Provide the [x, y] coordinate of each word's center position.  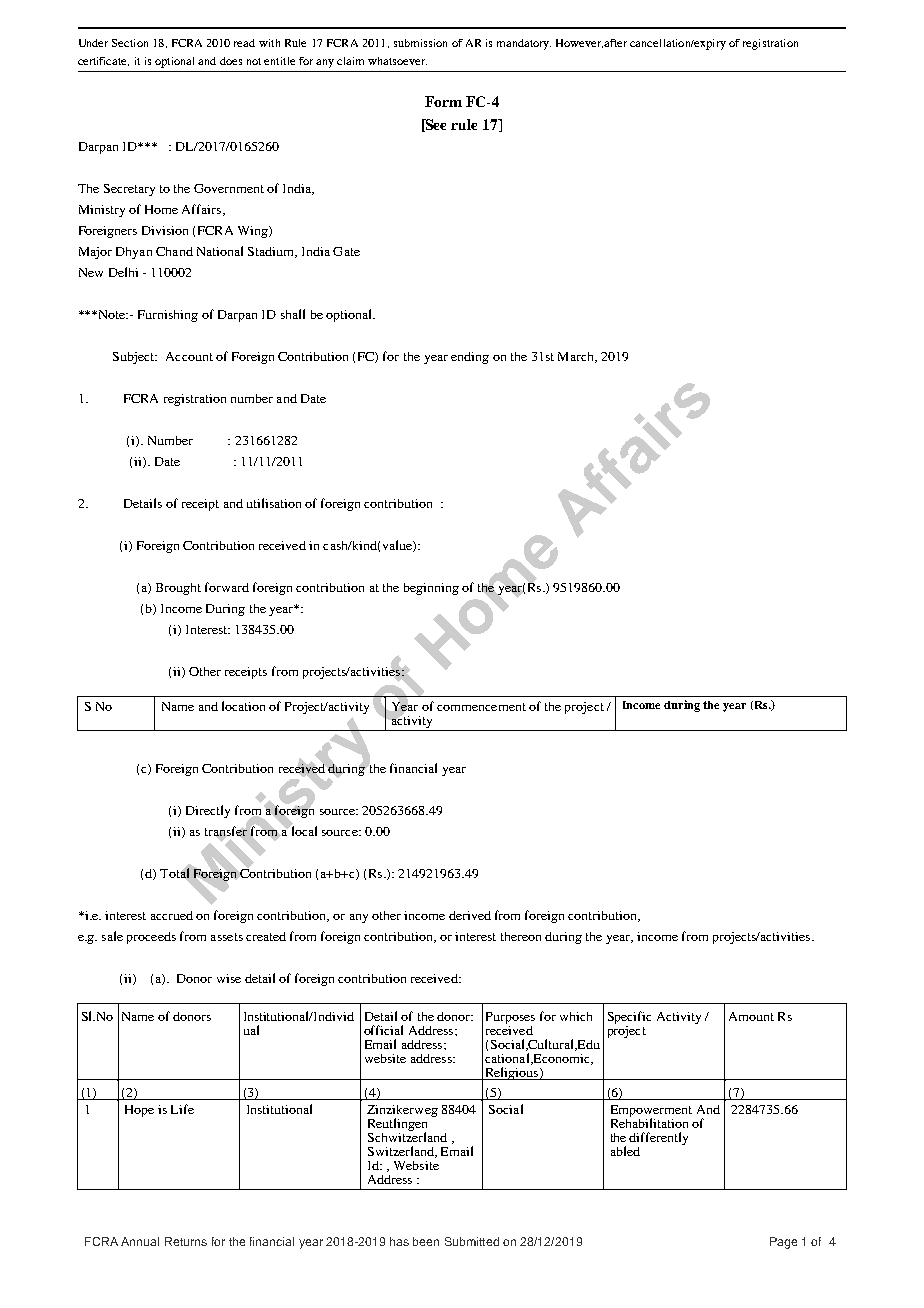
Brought [178, 589]
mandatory [524, 44]
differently [658, 1138]
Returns [186, 1241]
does [231, 61]
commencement [481, 707]
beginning [431, 589]
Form [443, 101]
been [426, 1241]
